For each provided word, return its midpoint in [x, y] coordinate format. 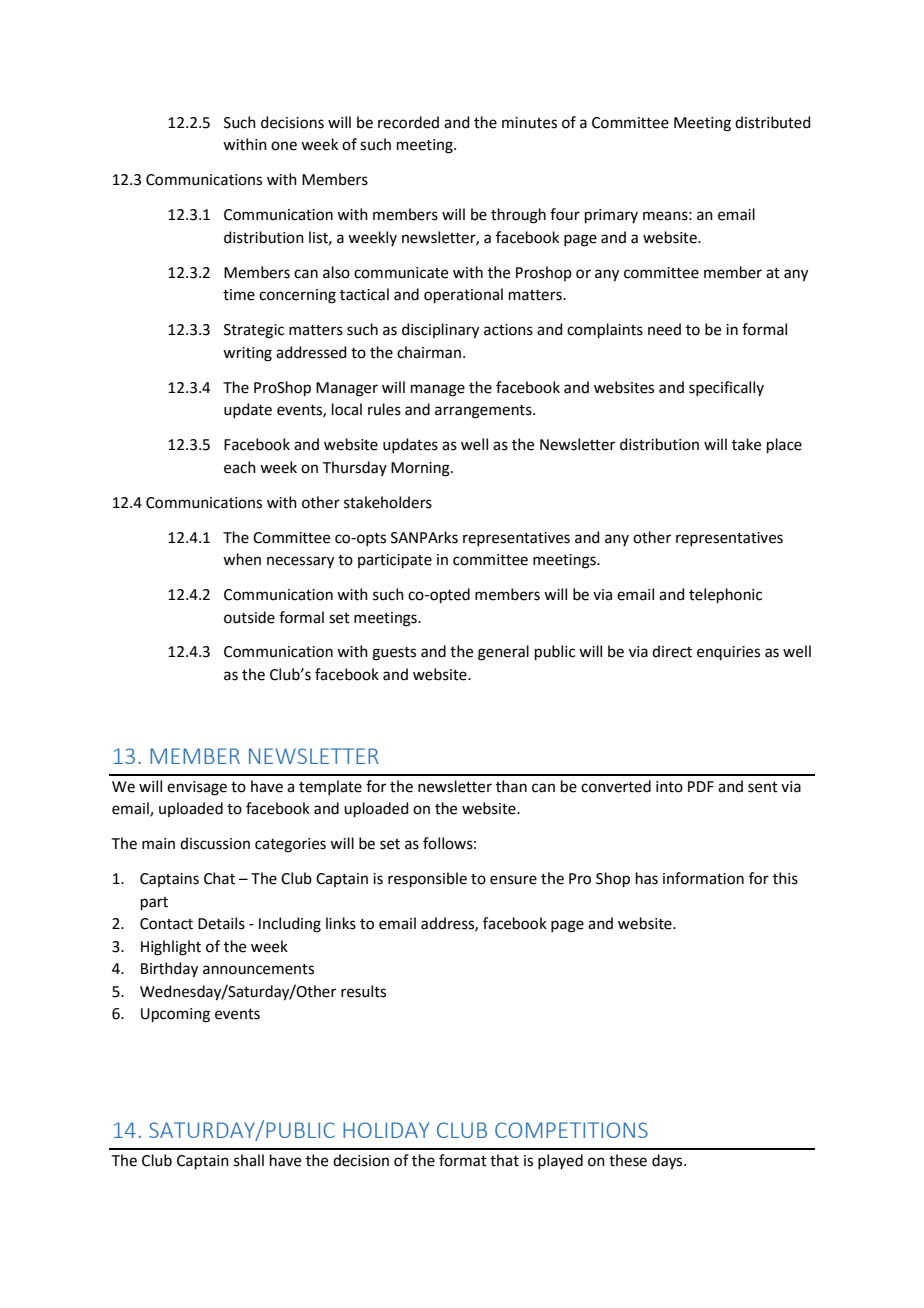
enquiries [728, 653]
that [504, 1160]
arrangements [484, 412]
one [284, 146]
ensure [513, 880]
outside [249, 617]
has [647, 878]
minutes [529, 123]
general [503, 653]
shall [249, 1160]
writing [247, 354]
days [668, 1162]
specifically [726, 388]
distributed [773, 122]
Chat [219, 878]
